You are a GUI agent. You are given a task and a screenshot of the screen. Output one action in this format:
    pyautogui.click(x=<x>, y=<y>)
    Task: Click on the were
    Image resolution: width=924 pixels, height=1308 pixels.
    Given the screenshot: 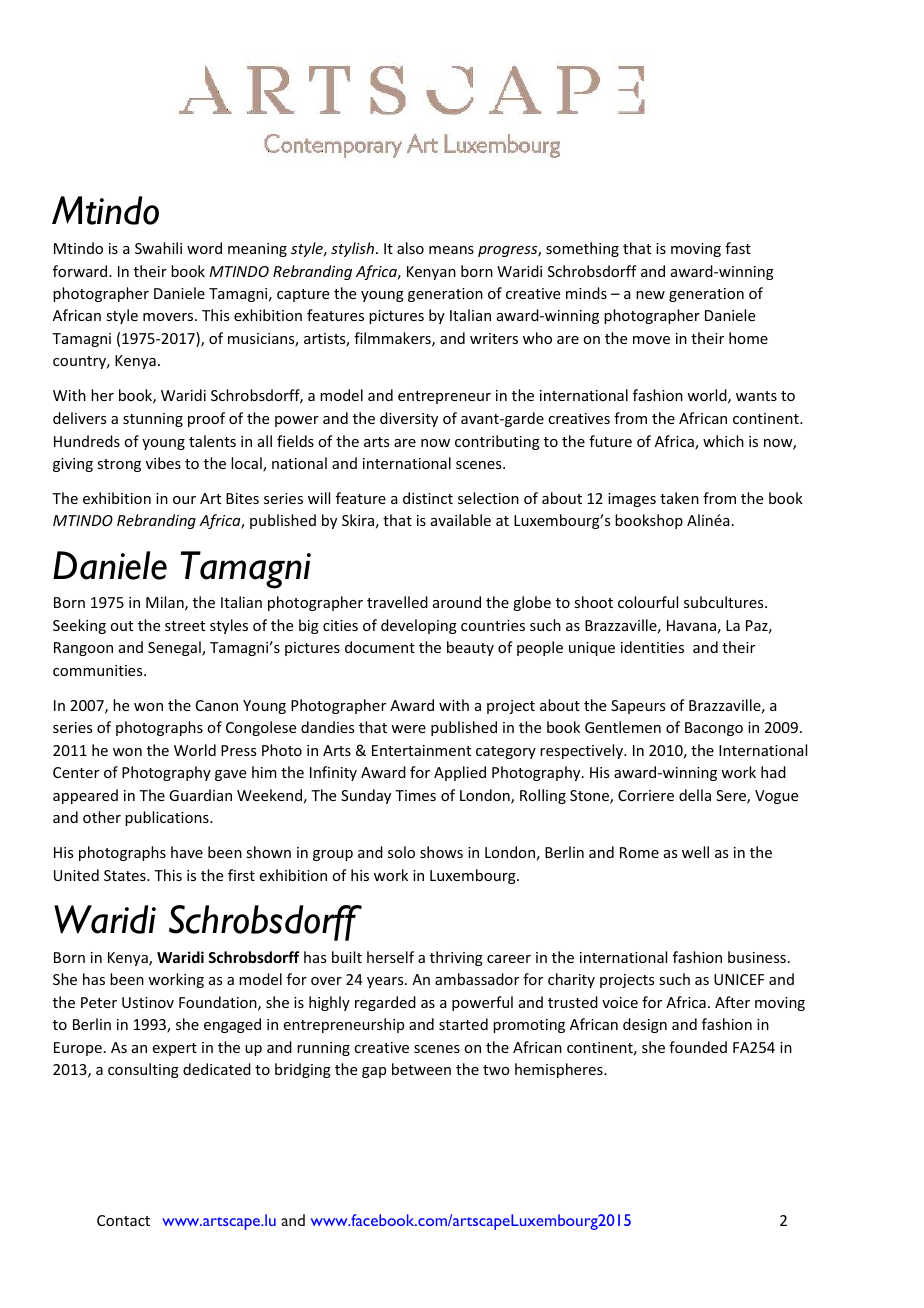 What is the action you would take?
    pyautogui.click(x=408, y=729)
